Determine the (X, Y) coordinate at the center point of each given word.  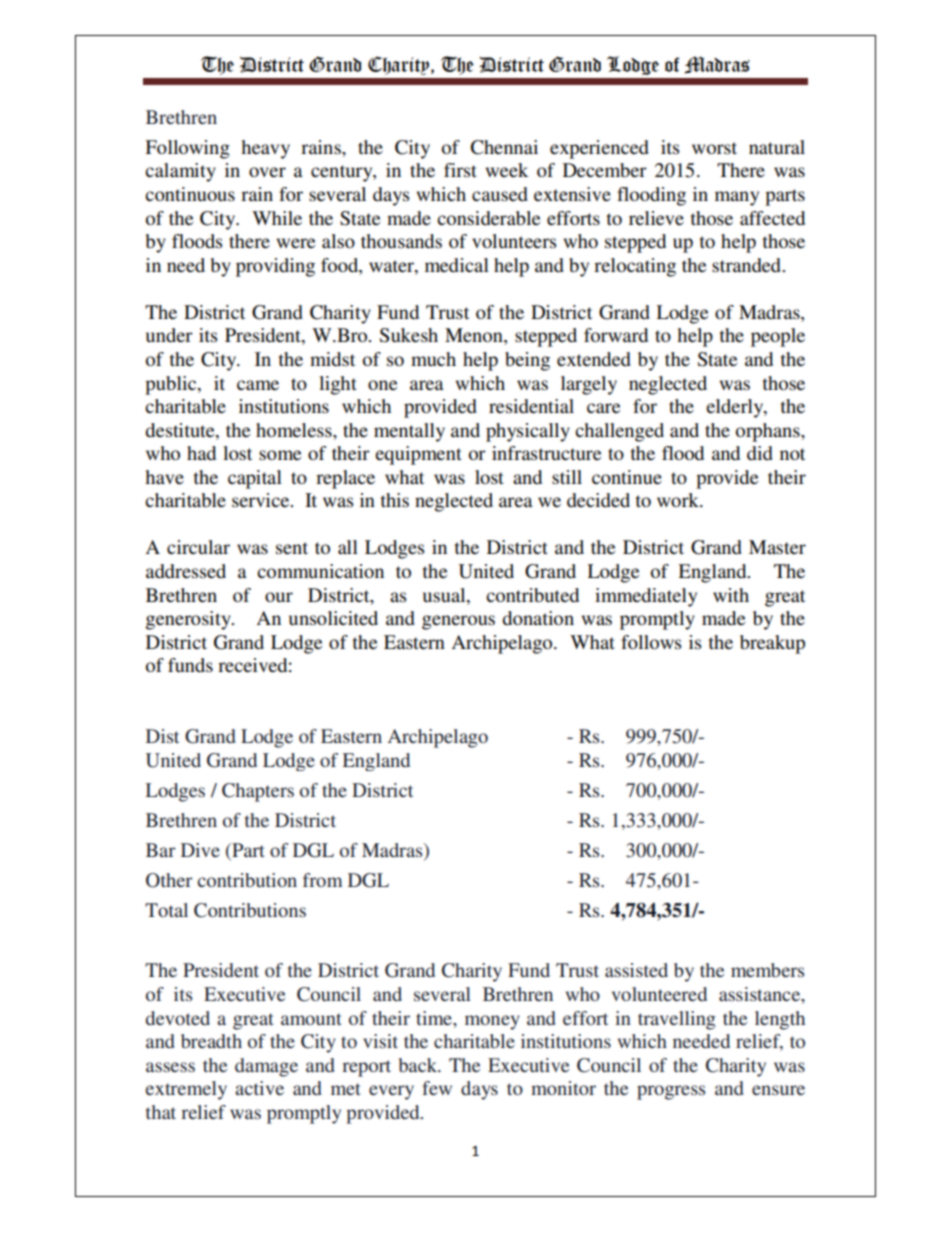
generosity (189, 620)
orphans (769, 432)
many (737, 198)
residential (531, 406)
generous (458, 622)
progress (671, 1092)
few (437, 1088)
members (767, 970)
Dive (200, 850)
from (323, 880)
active (259, 1088)
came (258, 385)
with (731, 595)
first (460, 170)
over (267, 172)
